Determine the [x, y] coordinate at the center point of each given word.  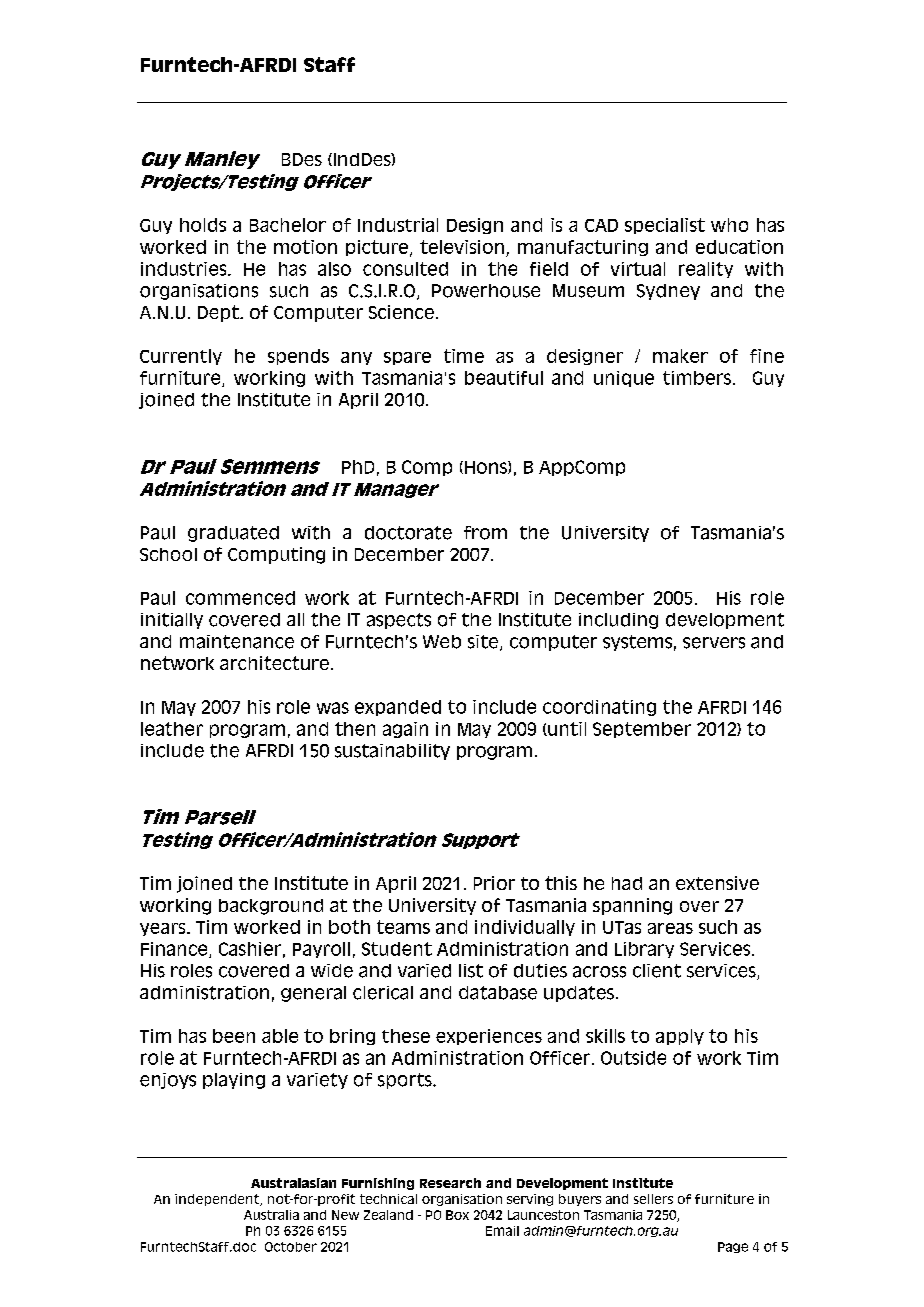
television [462, 247]
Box [457, 1215]
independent [218, 1200]
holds [203, 225]
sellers [653, 1199]
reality [706, 270]
